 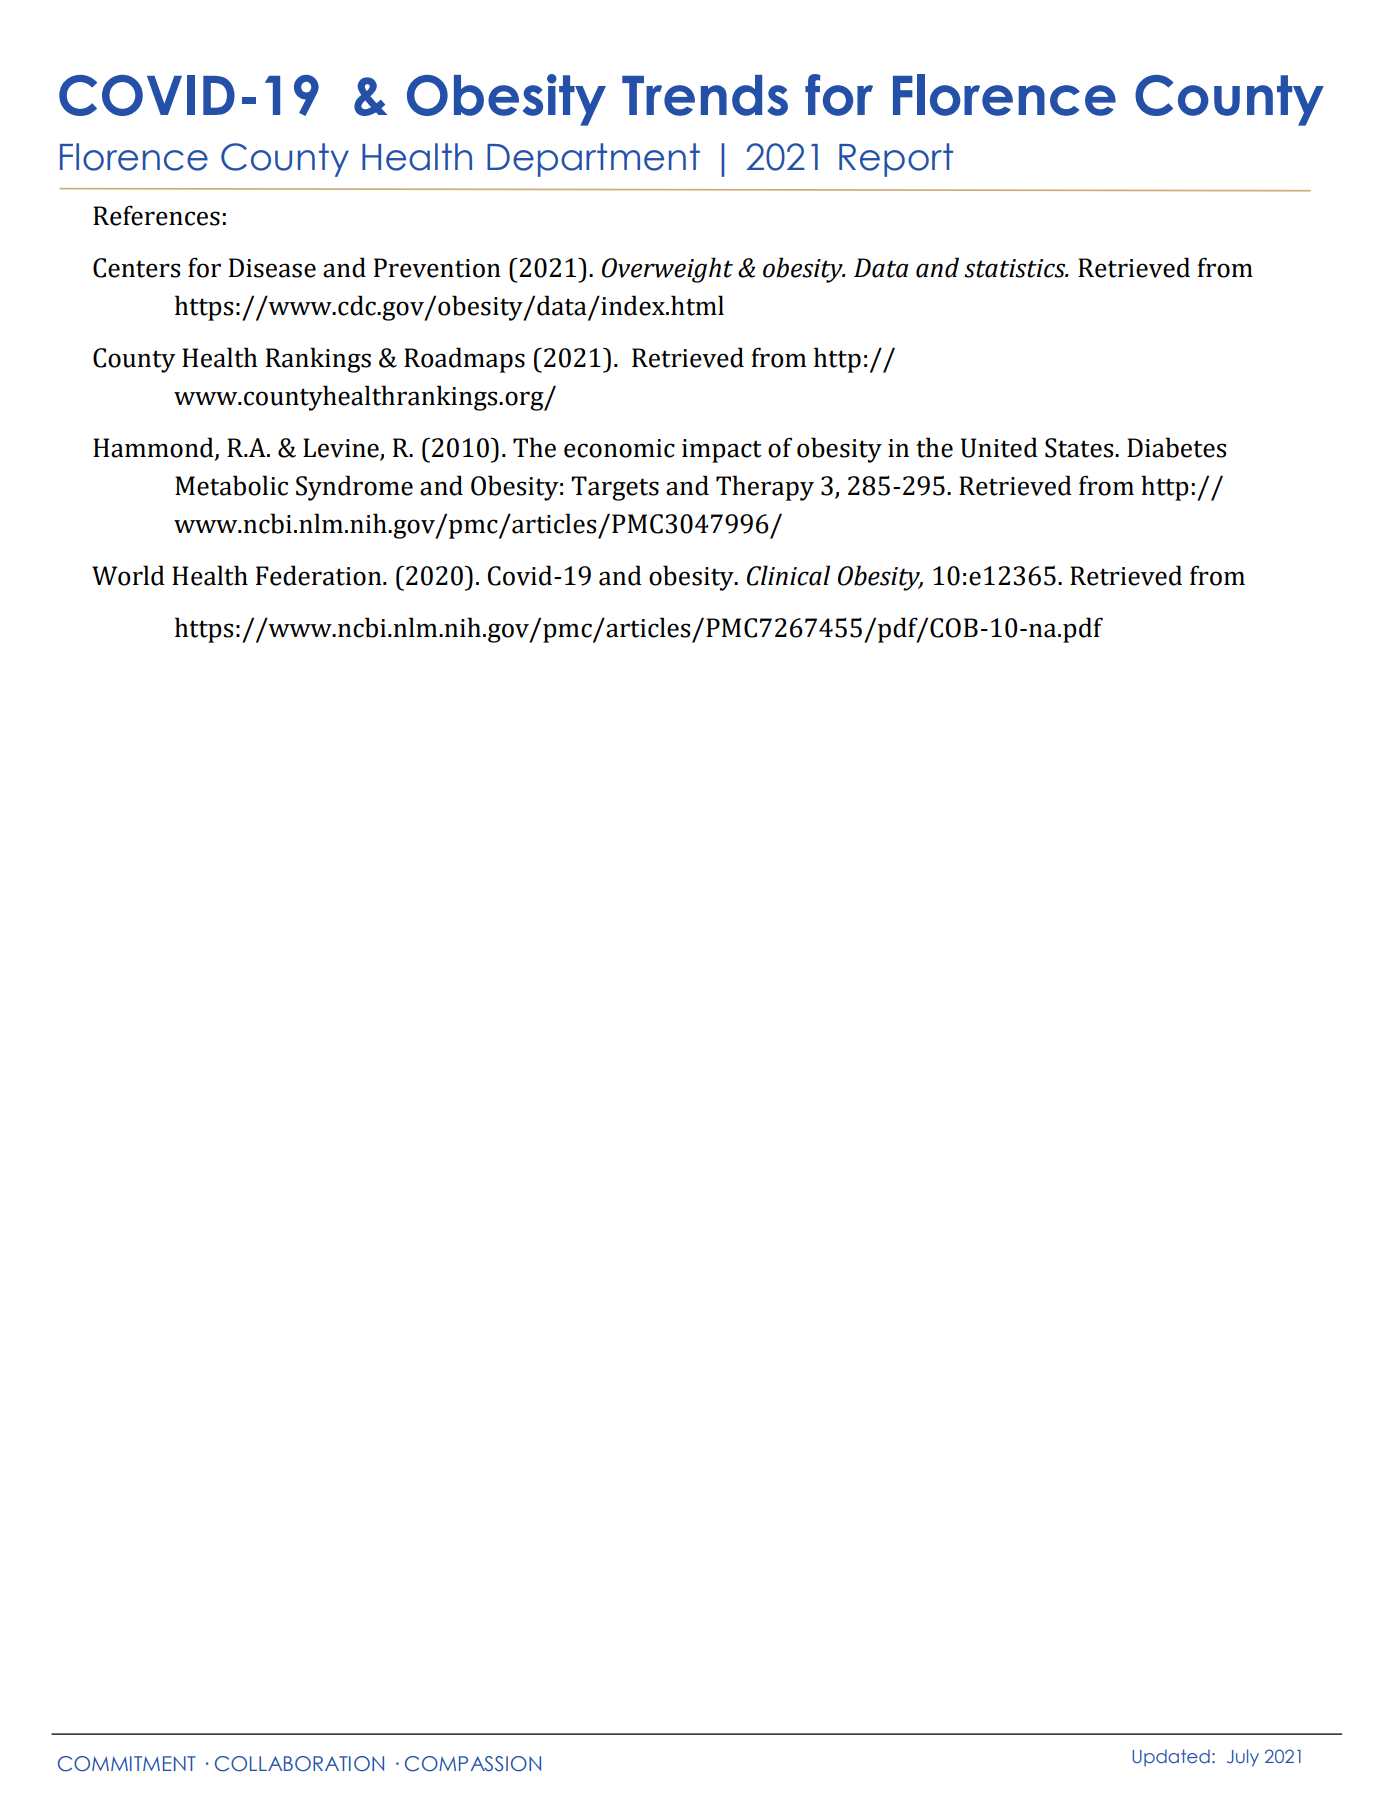 What do you see at coordinates (1016, 268) in the document?
I see `statistics` at bounding box center [1016, 268].
